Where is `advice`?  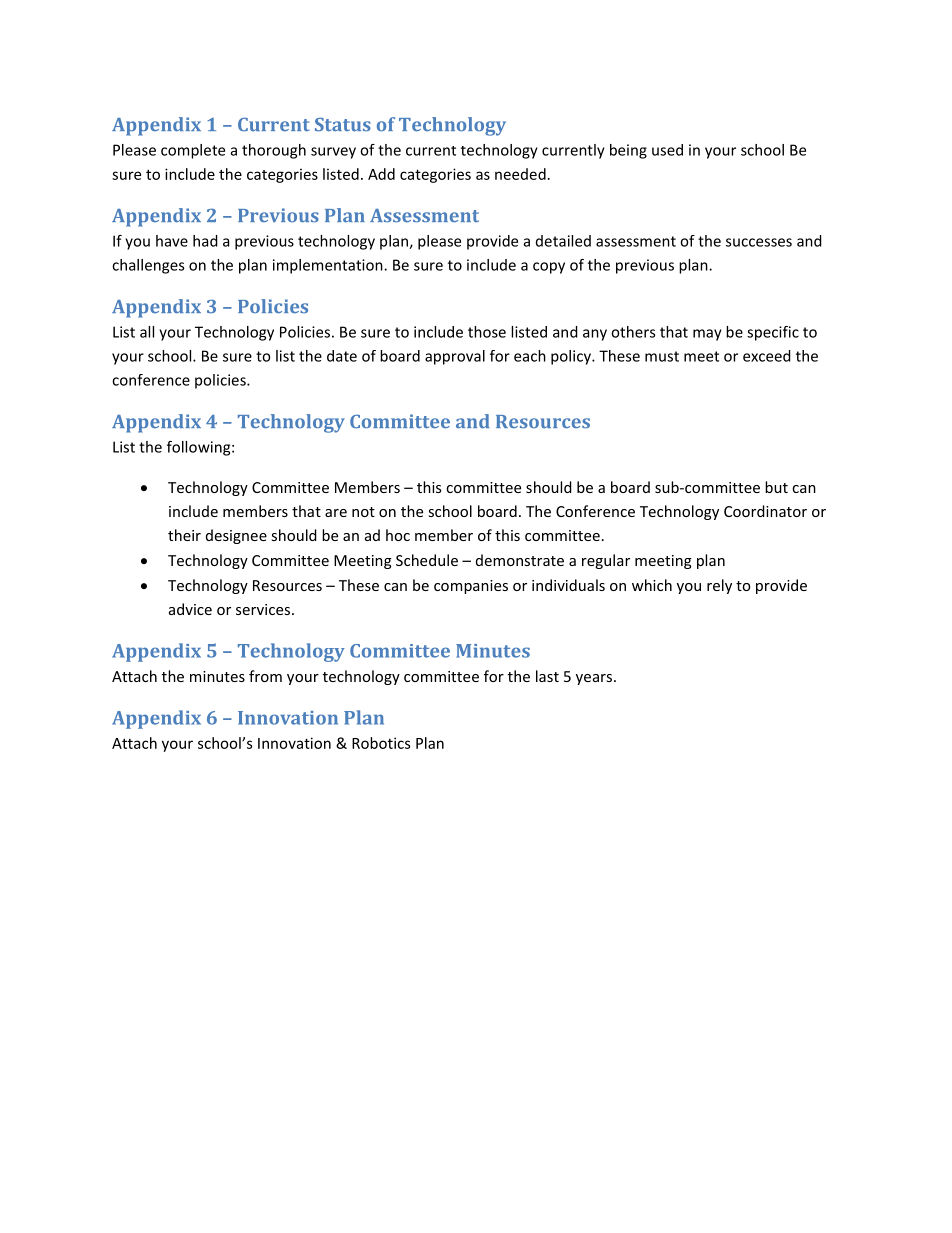
advice is located at coordinates (190, 609).
